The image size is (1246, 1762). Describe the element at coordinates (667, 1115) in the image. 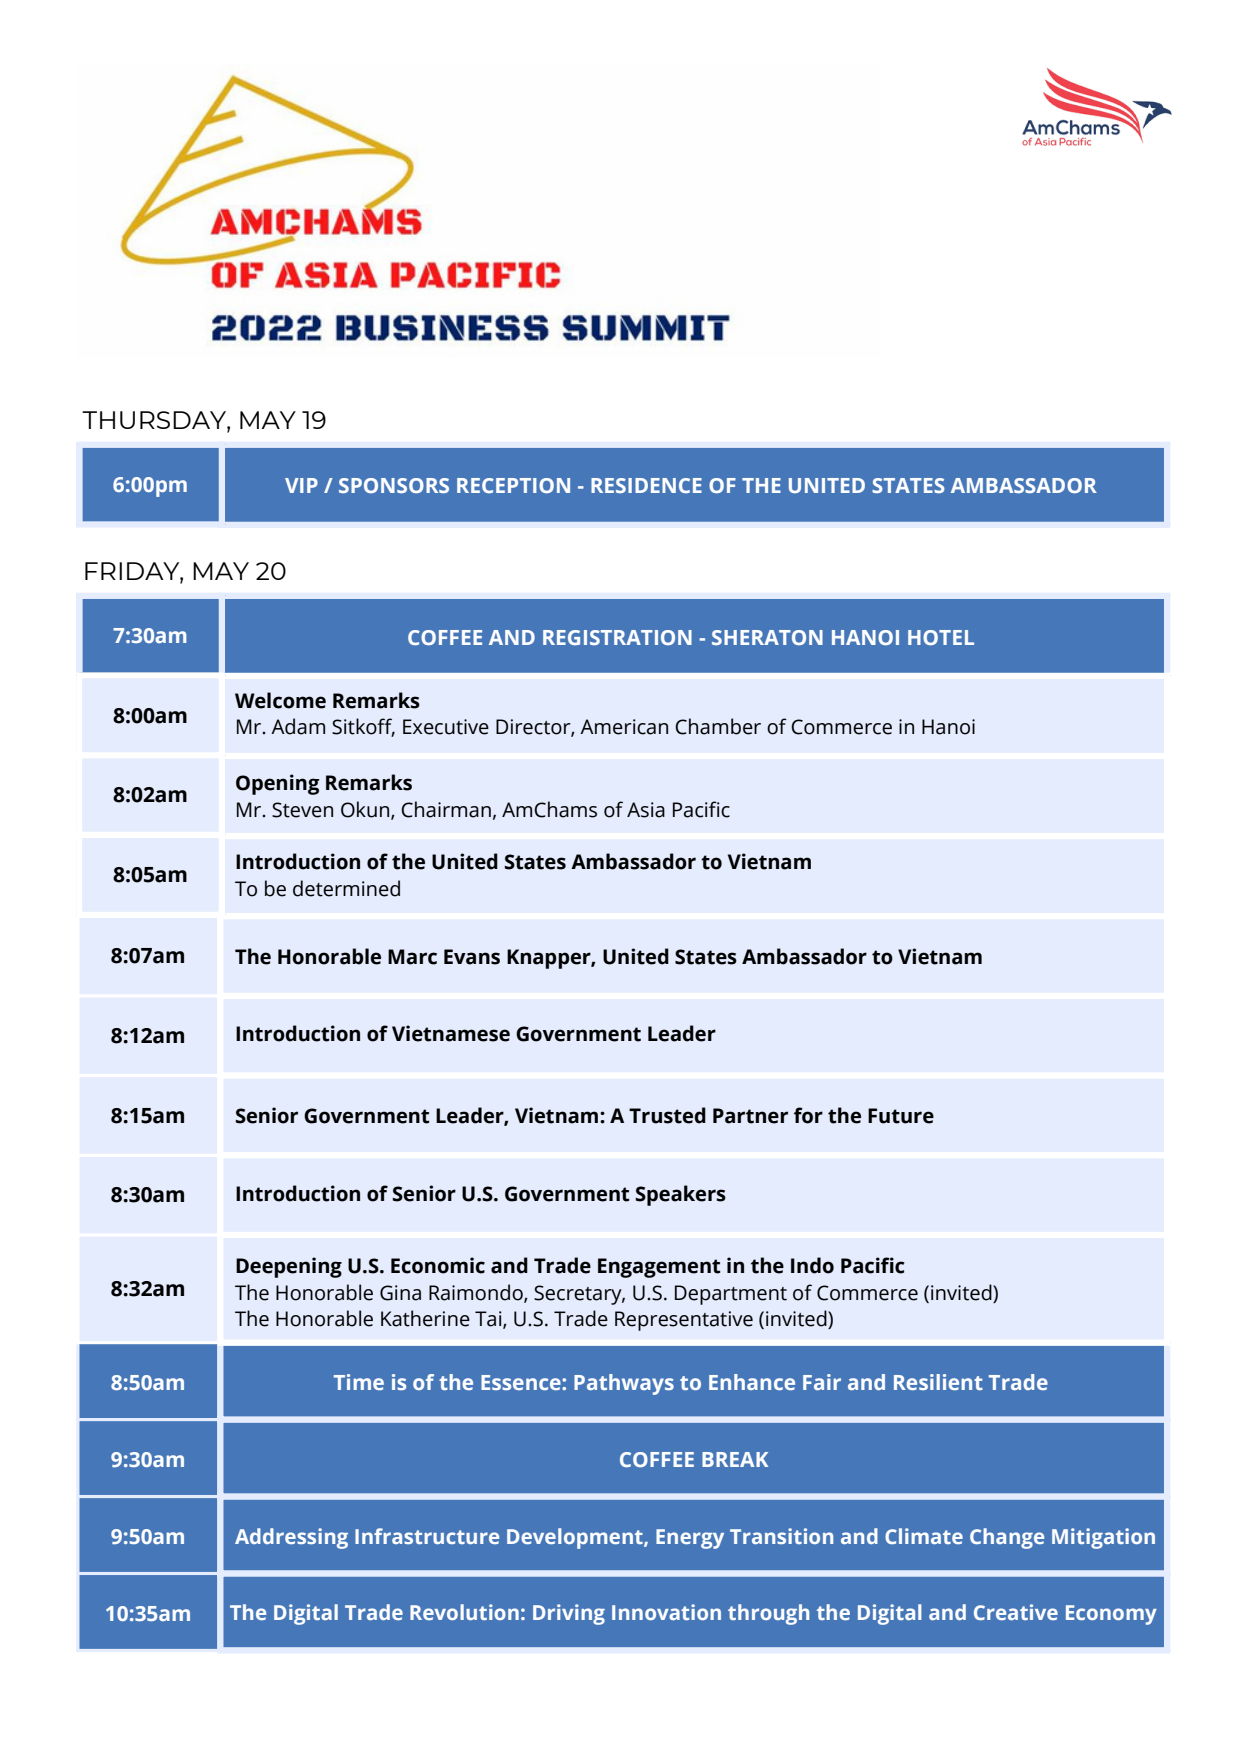

I see `Trusted` at that location.
